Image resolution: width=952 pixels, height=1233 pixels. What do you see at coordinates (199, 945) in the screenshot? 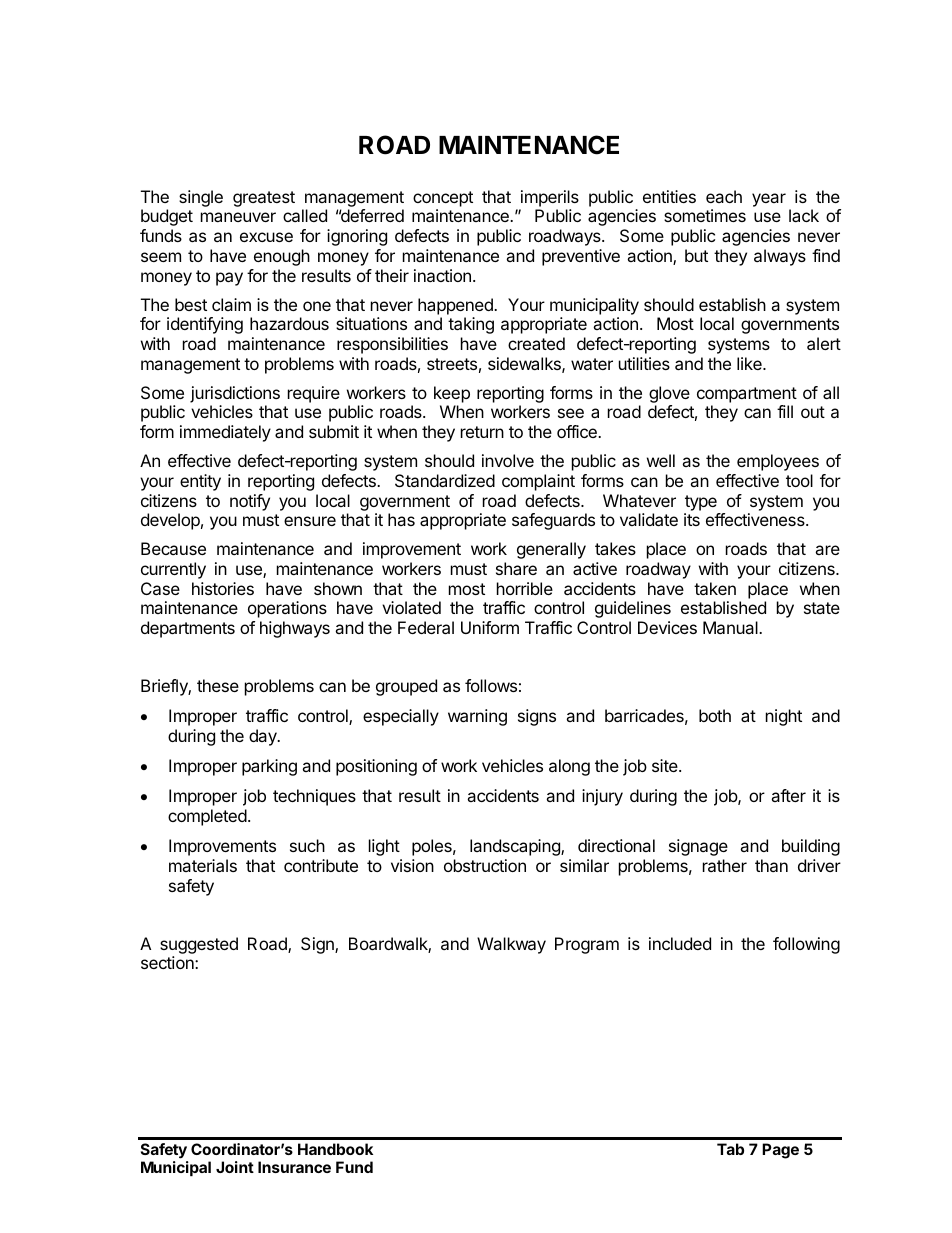
I see `suggested` at bounding box center [199, 945].
